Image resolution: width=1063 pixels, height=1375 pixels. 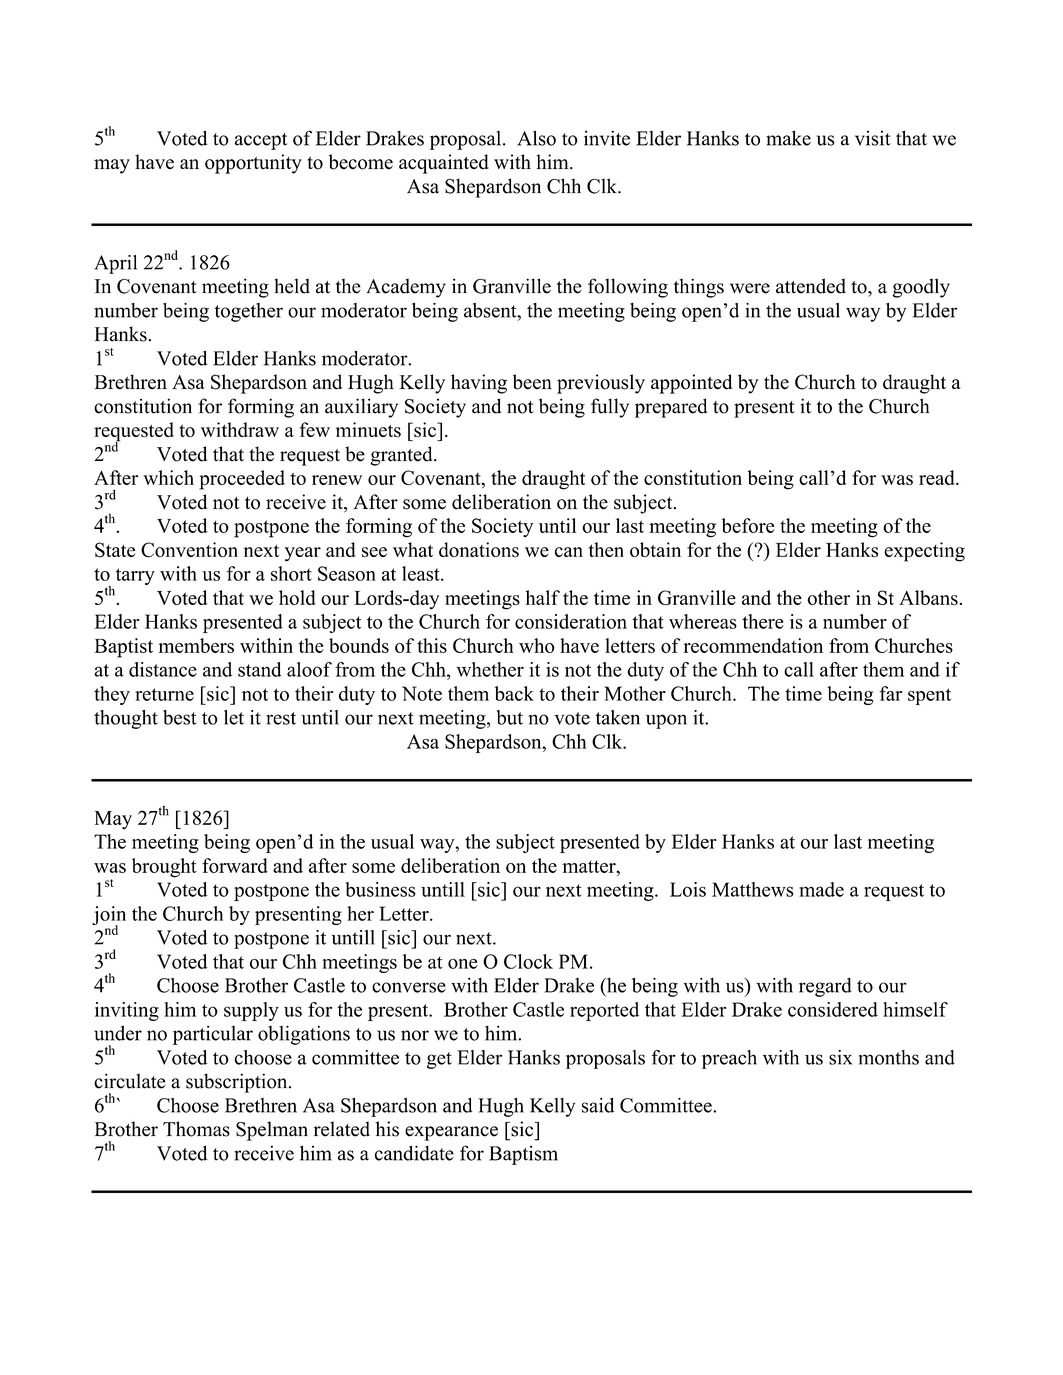 What do you see at coordinates (873, 138) in the page?
I see `visit` at bounding box center [873, 138].
